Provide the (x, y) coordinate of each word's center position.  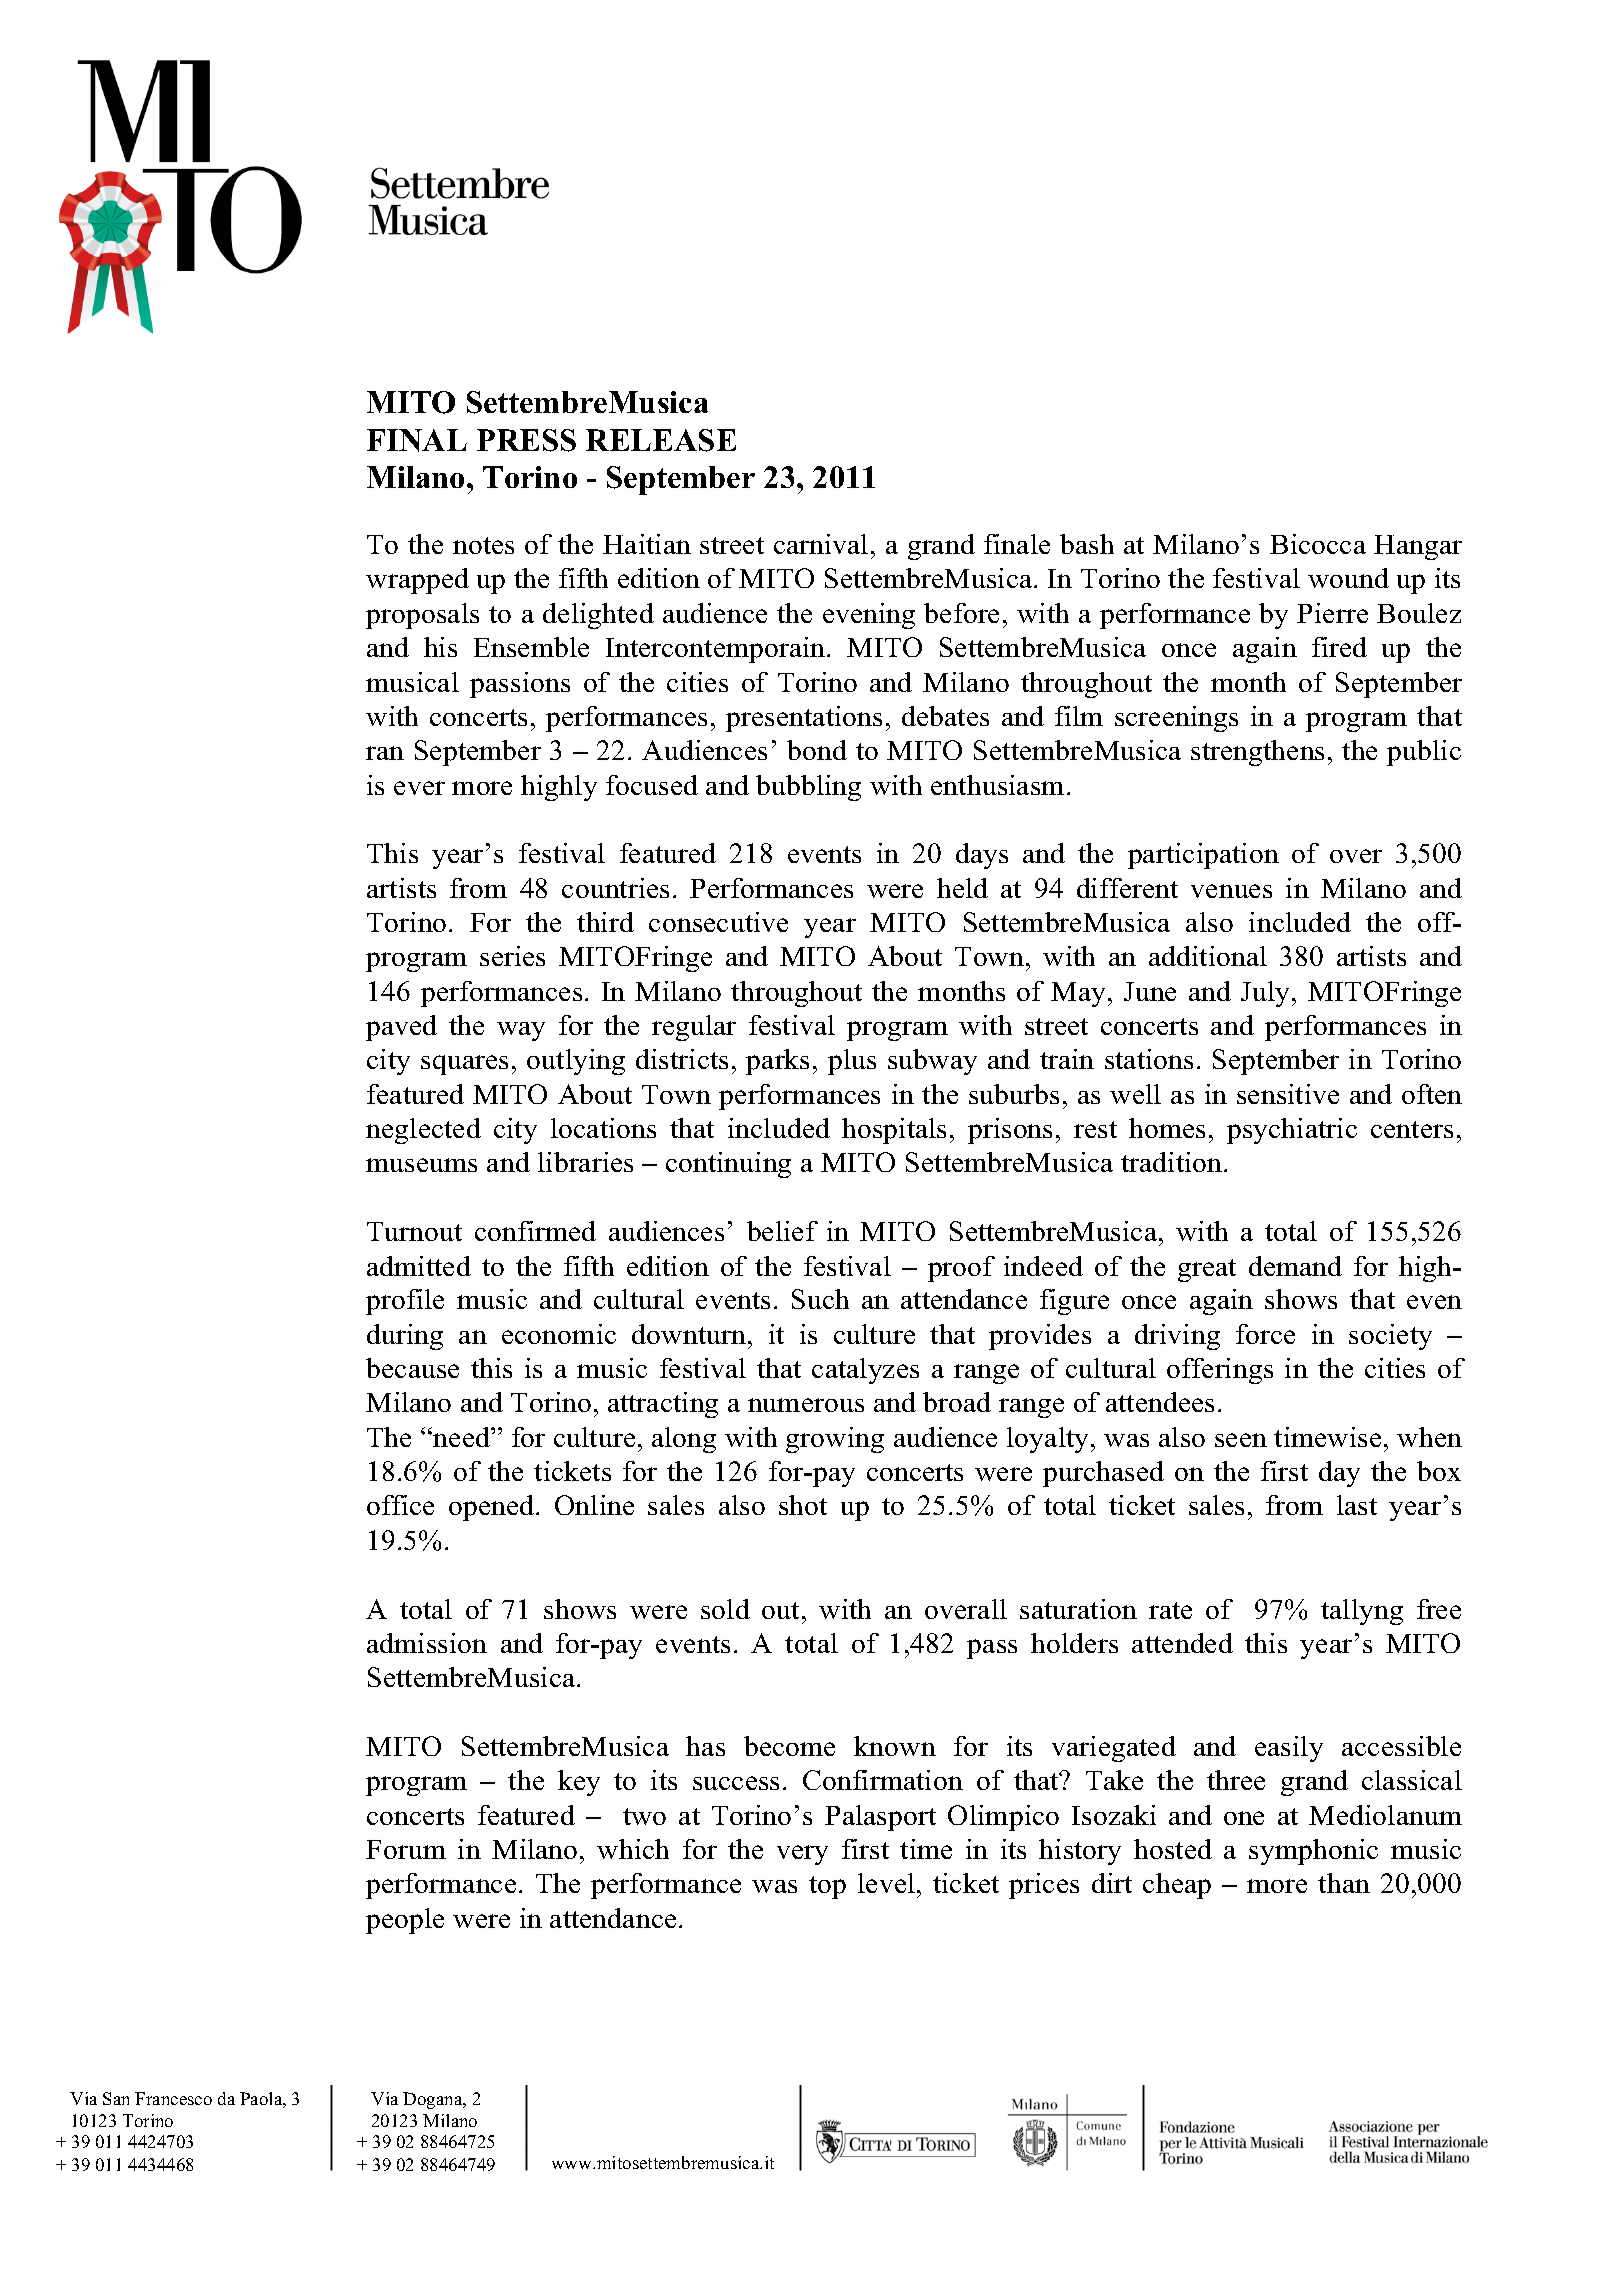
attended (1182, 1643)
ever (419, 788)
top (827, 1887)
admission (427, 1643)
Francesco (173, 2098)
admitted (419, 1266)
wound (1348, 578)
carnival (821, 544)
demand (1295, 1266)
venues (1231, 891)
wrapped (417, 581)
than (1344, 1883)
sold (725, 1609)
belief (782, 1231)
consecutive (718, 922)
